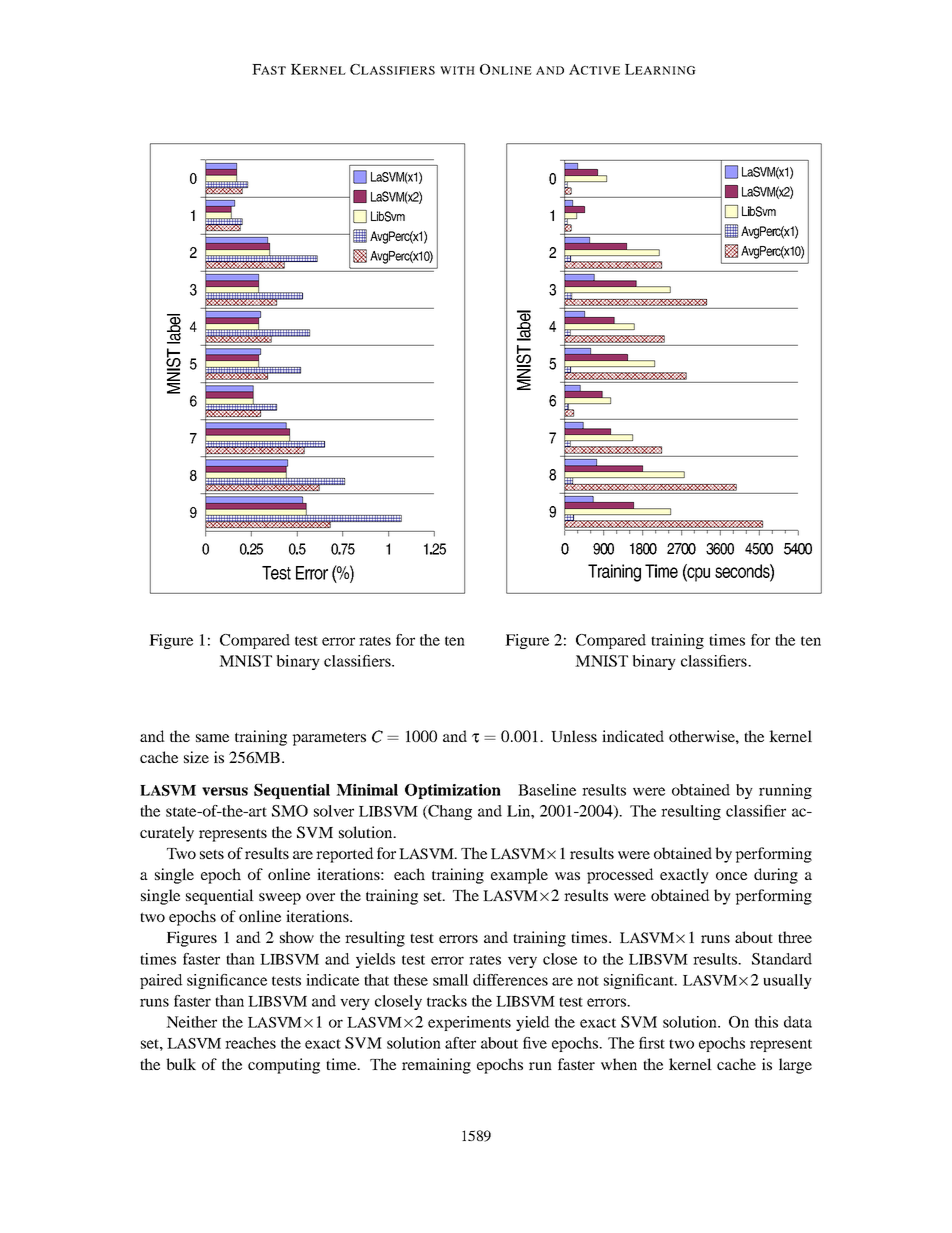 Image resolution: width=952 pixels, height=1233 pixels. I want to click on Neither, so click(191, 1022).
